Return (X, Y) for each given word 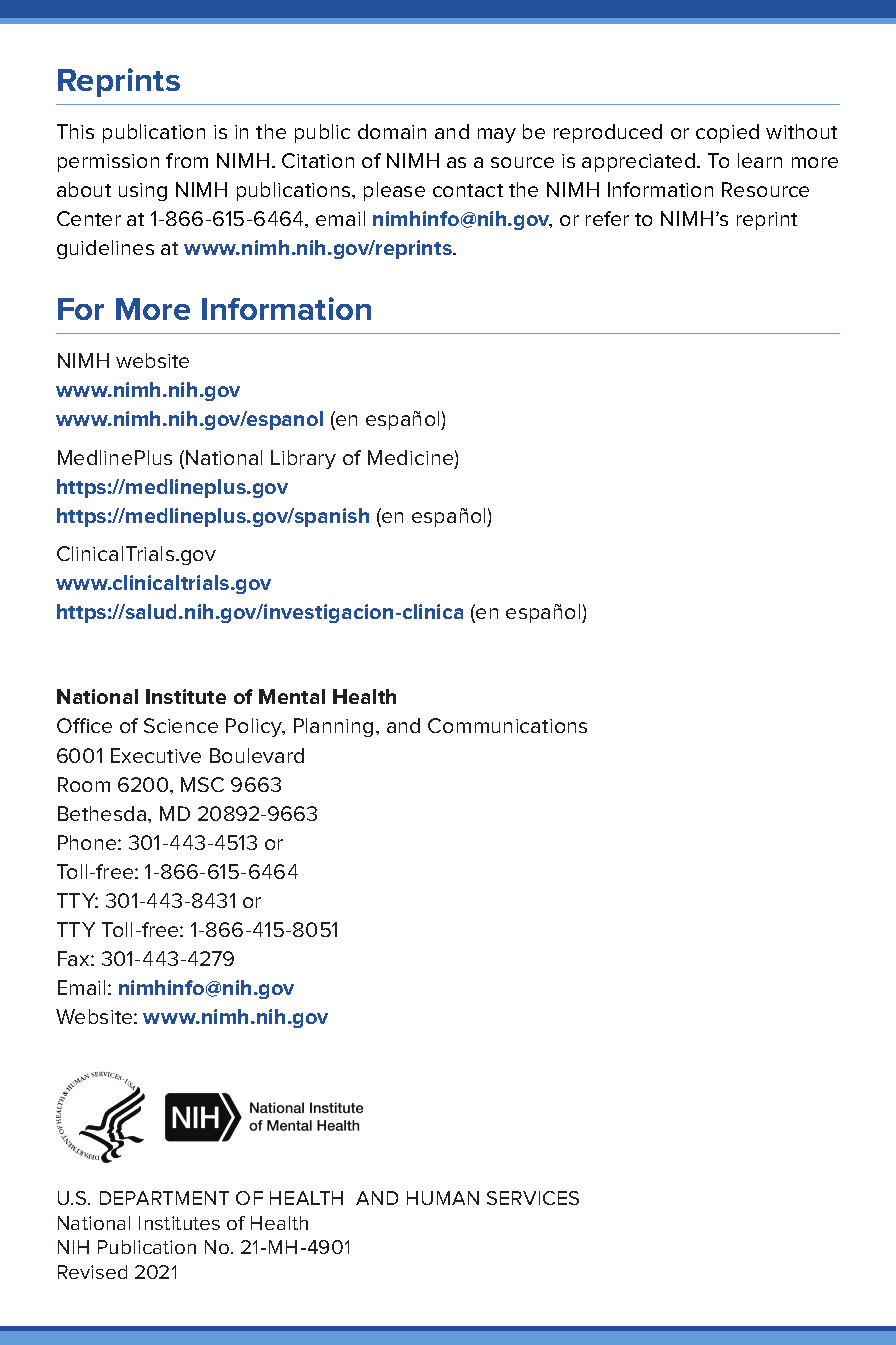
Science (181, 725)
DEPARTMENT (164, 1198)
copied (727, 133)
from (187, 160)
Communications (507, 725)
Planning (333, 727)
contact (468, 190)
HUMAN (443, 1198)
